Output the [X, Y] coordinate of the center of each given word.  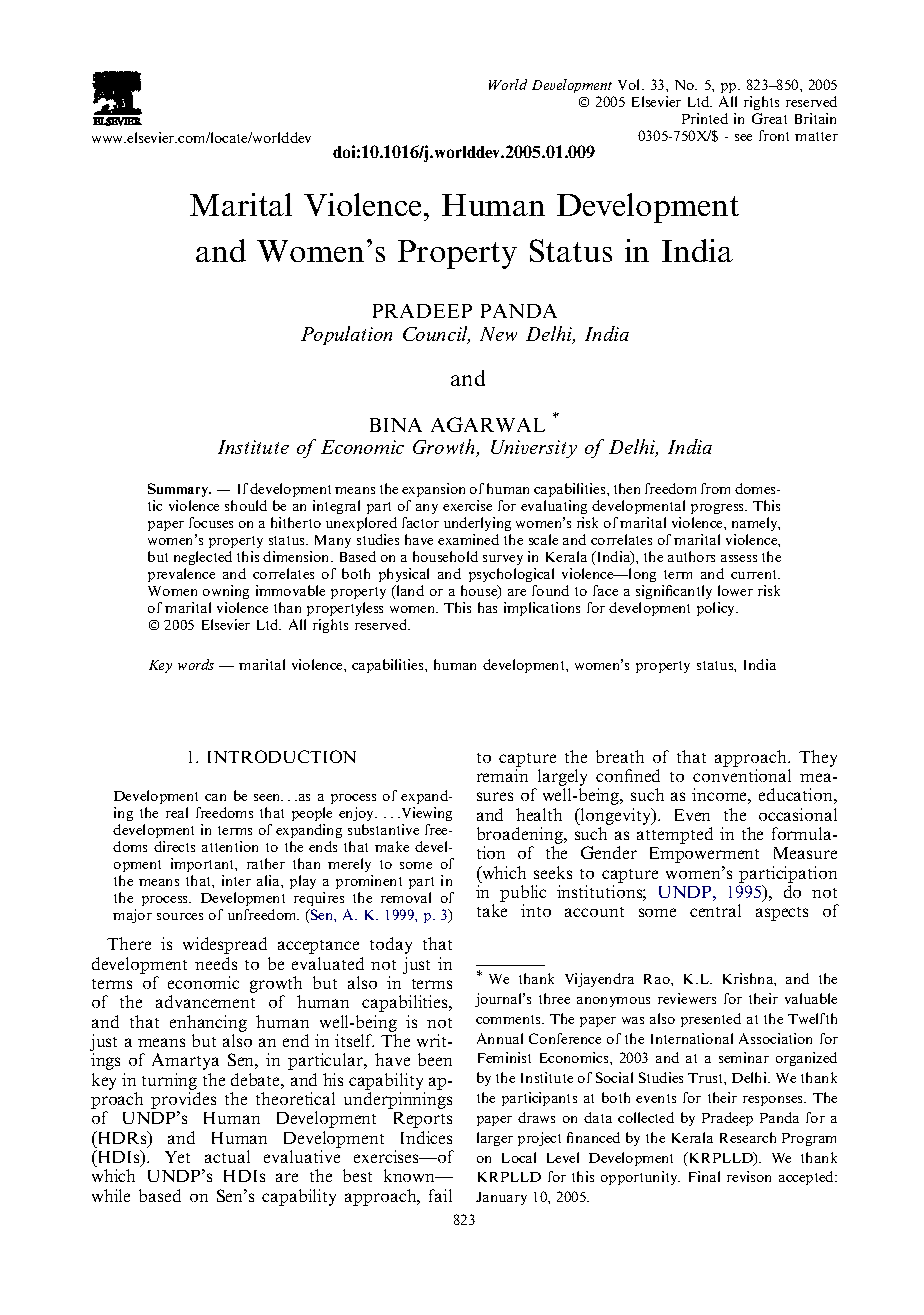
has [487, 607]
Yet [177, 1157]
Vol [630, 84]
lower [735, 590]
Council [436, 335]
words [196, 664]
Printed [705, 118]
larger [495, 1139]
